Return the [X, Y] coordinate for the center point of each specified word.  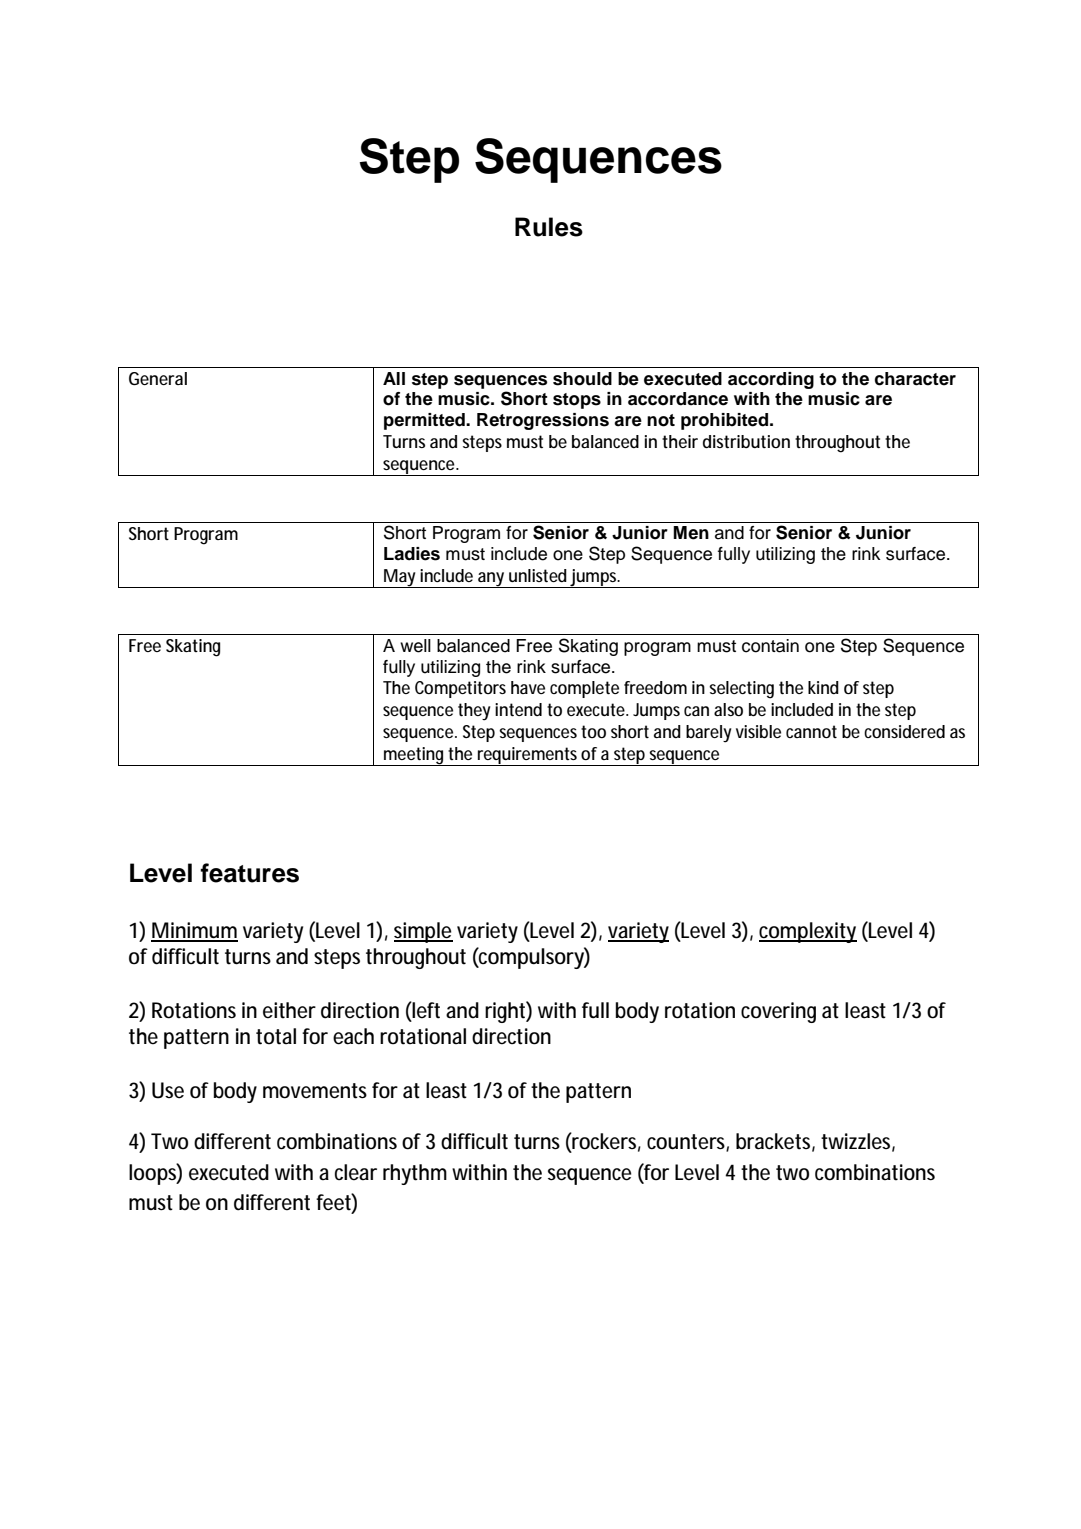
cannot [811, 731]
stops [577, 401]
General [158, 378]
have [528, 687]
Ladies [412, 554]
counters [687, 1143]
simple [423, 932]
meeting [413, 756]
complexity [808, 932]
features [249, 873]
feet [334, 1202]
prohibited [724, 421]
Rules [549, 227]
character [915, 379]
